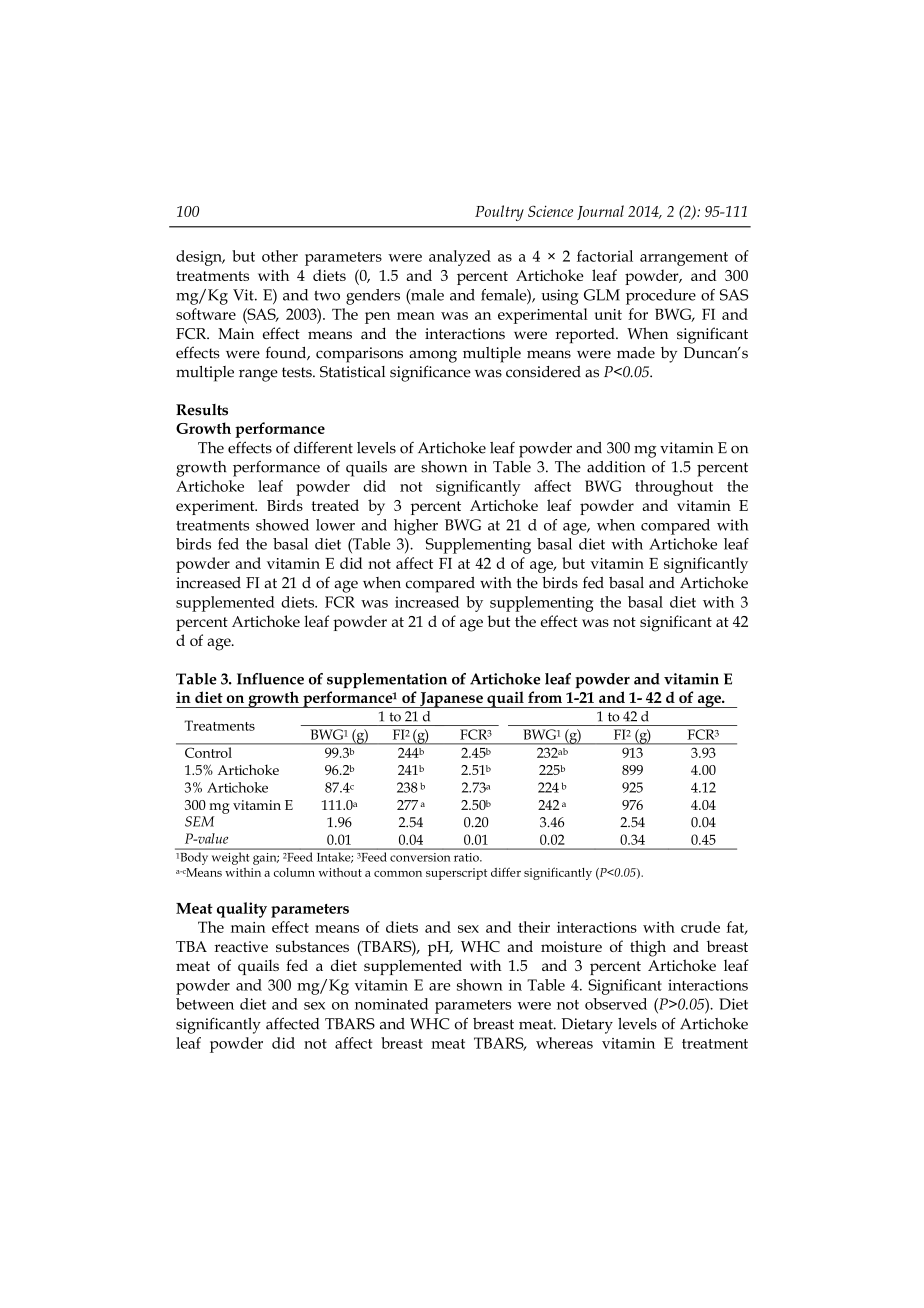 This screenshot has width=924, height=1308. I want to click on SEM, so click(199, 821).
